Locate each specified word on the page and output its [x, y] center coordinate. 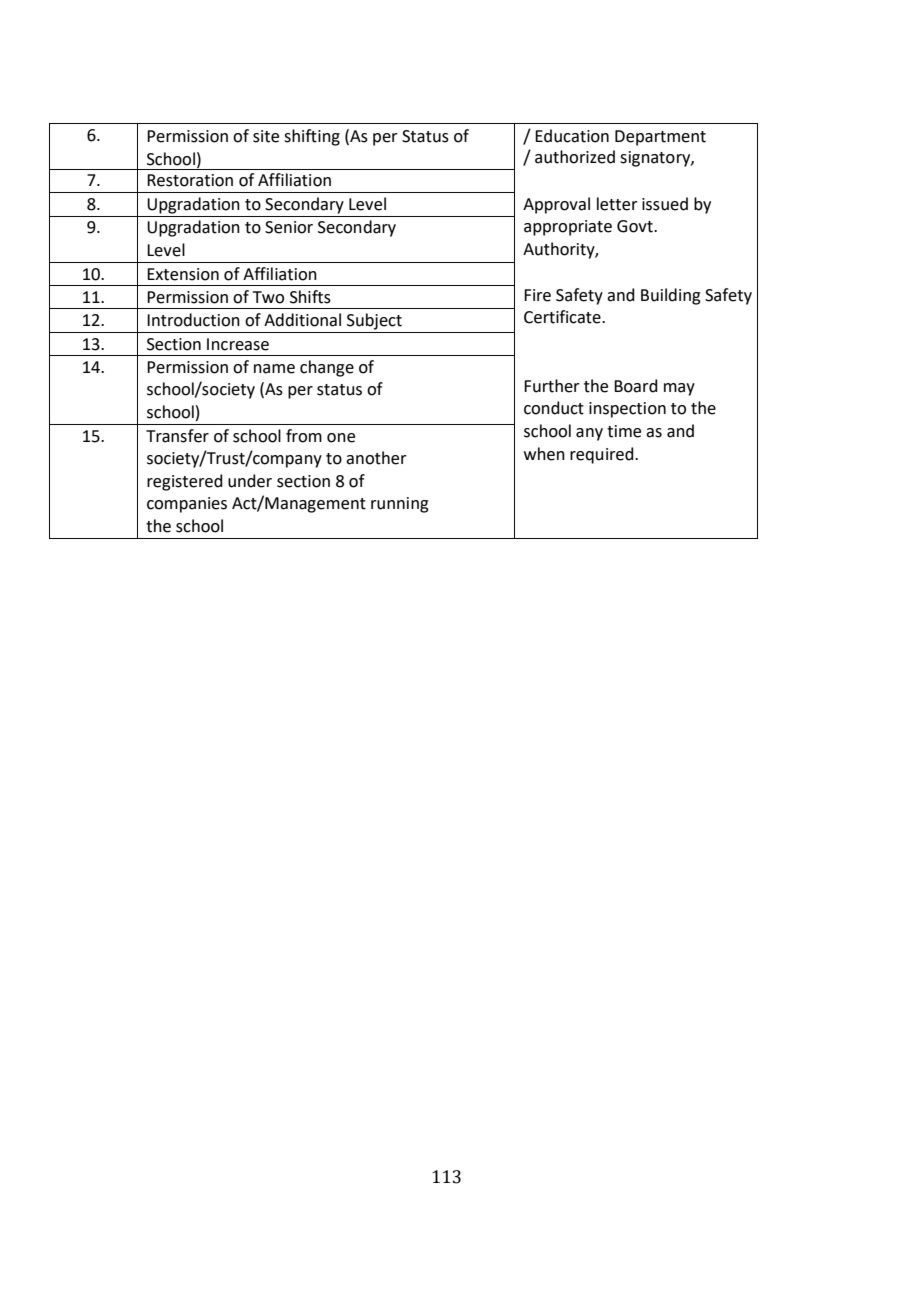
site [266, 136]
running [400, 505]
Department [660, 138]
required [603, 455]
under [250, 481]
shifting [312, 137]
